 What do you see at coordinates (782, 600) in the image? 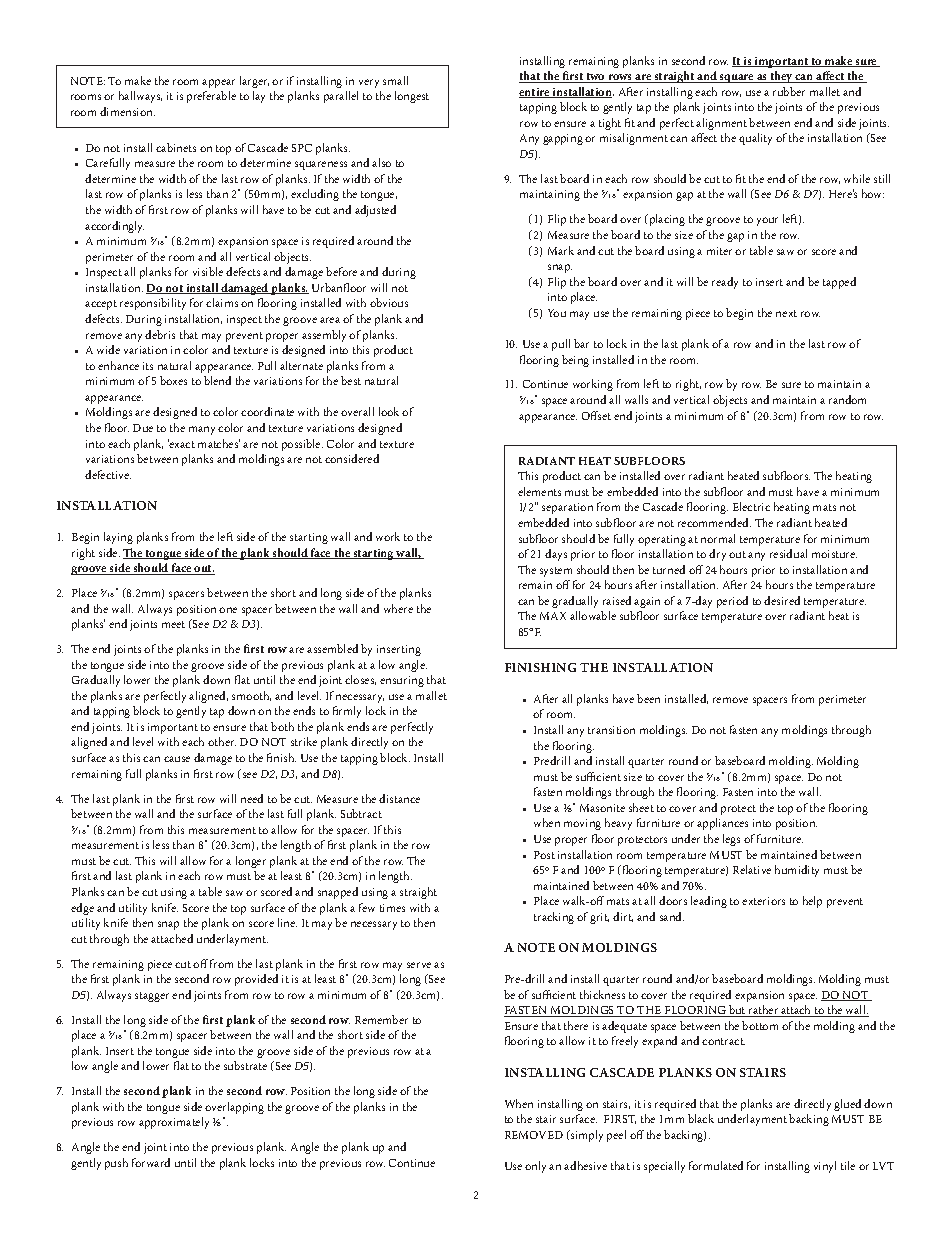
I see `desired` at bounding box center [782, 600].
